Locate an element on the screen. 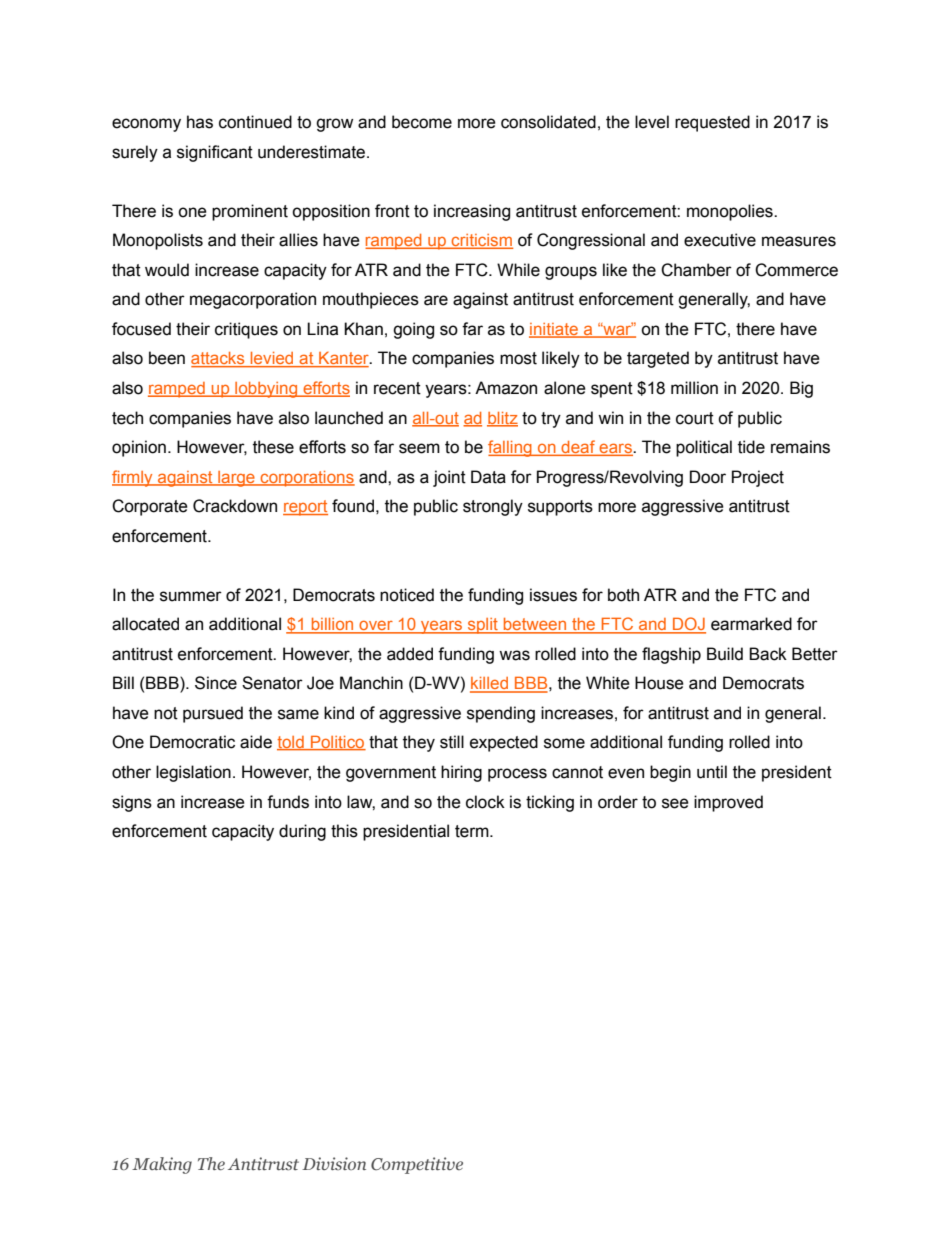 The width and height of the screenshot is (952, 1233). significant is located at coordinates (215, 153).
